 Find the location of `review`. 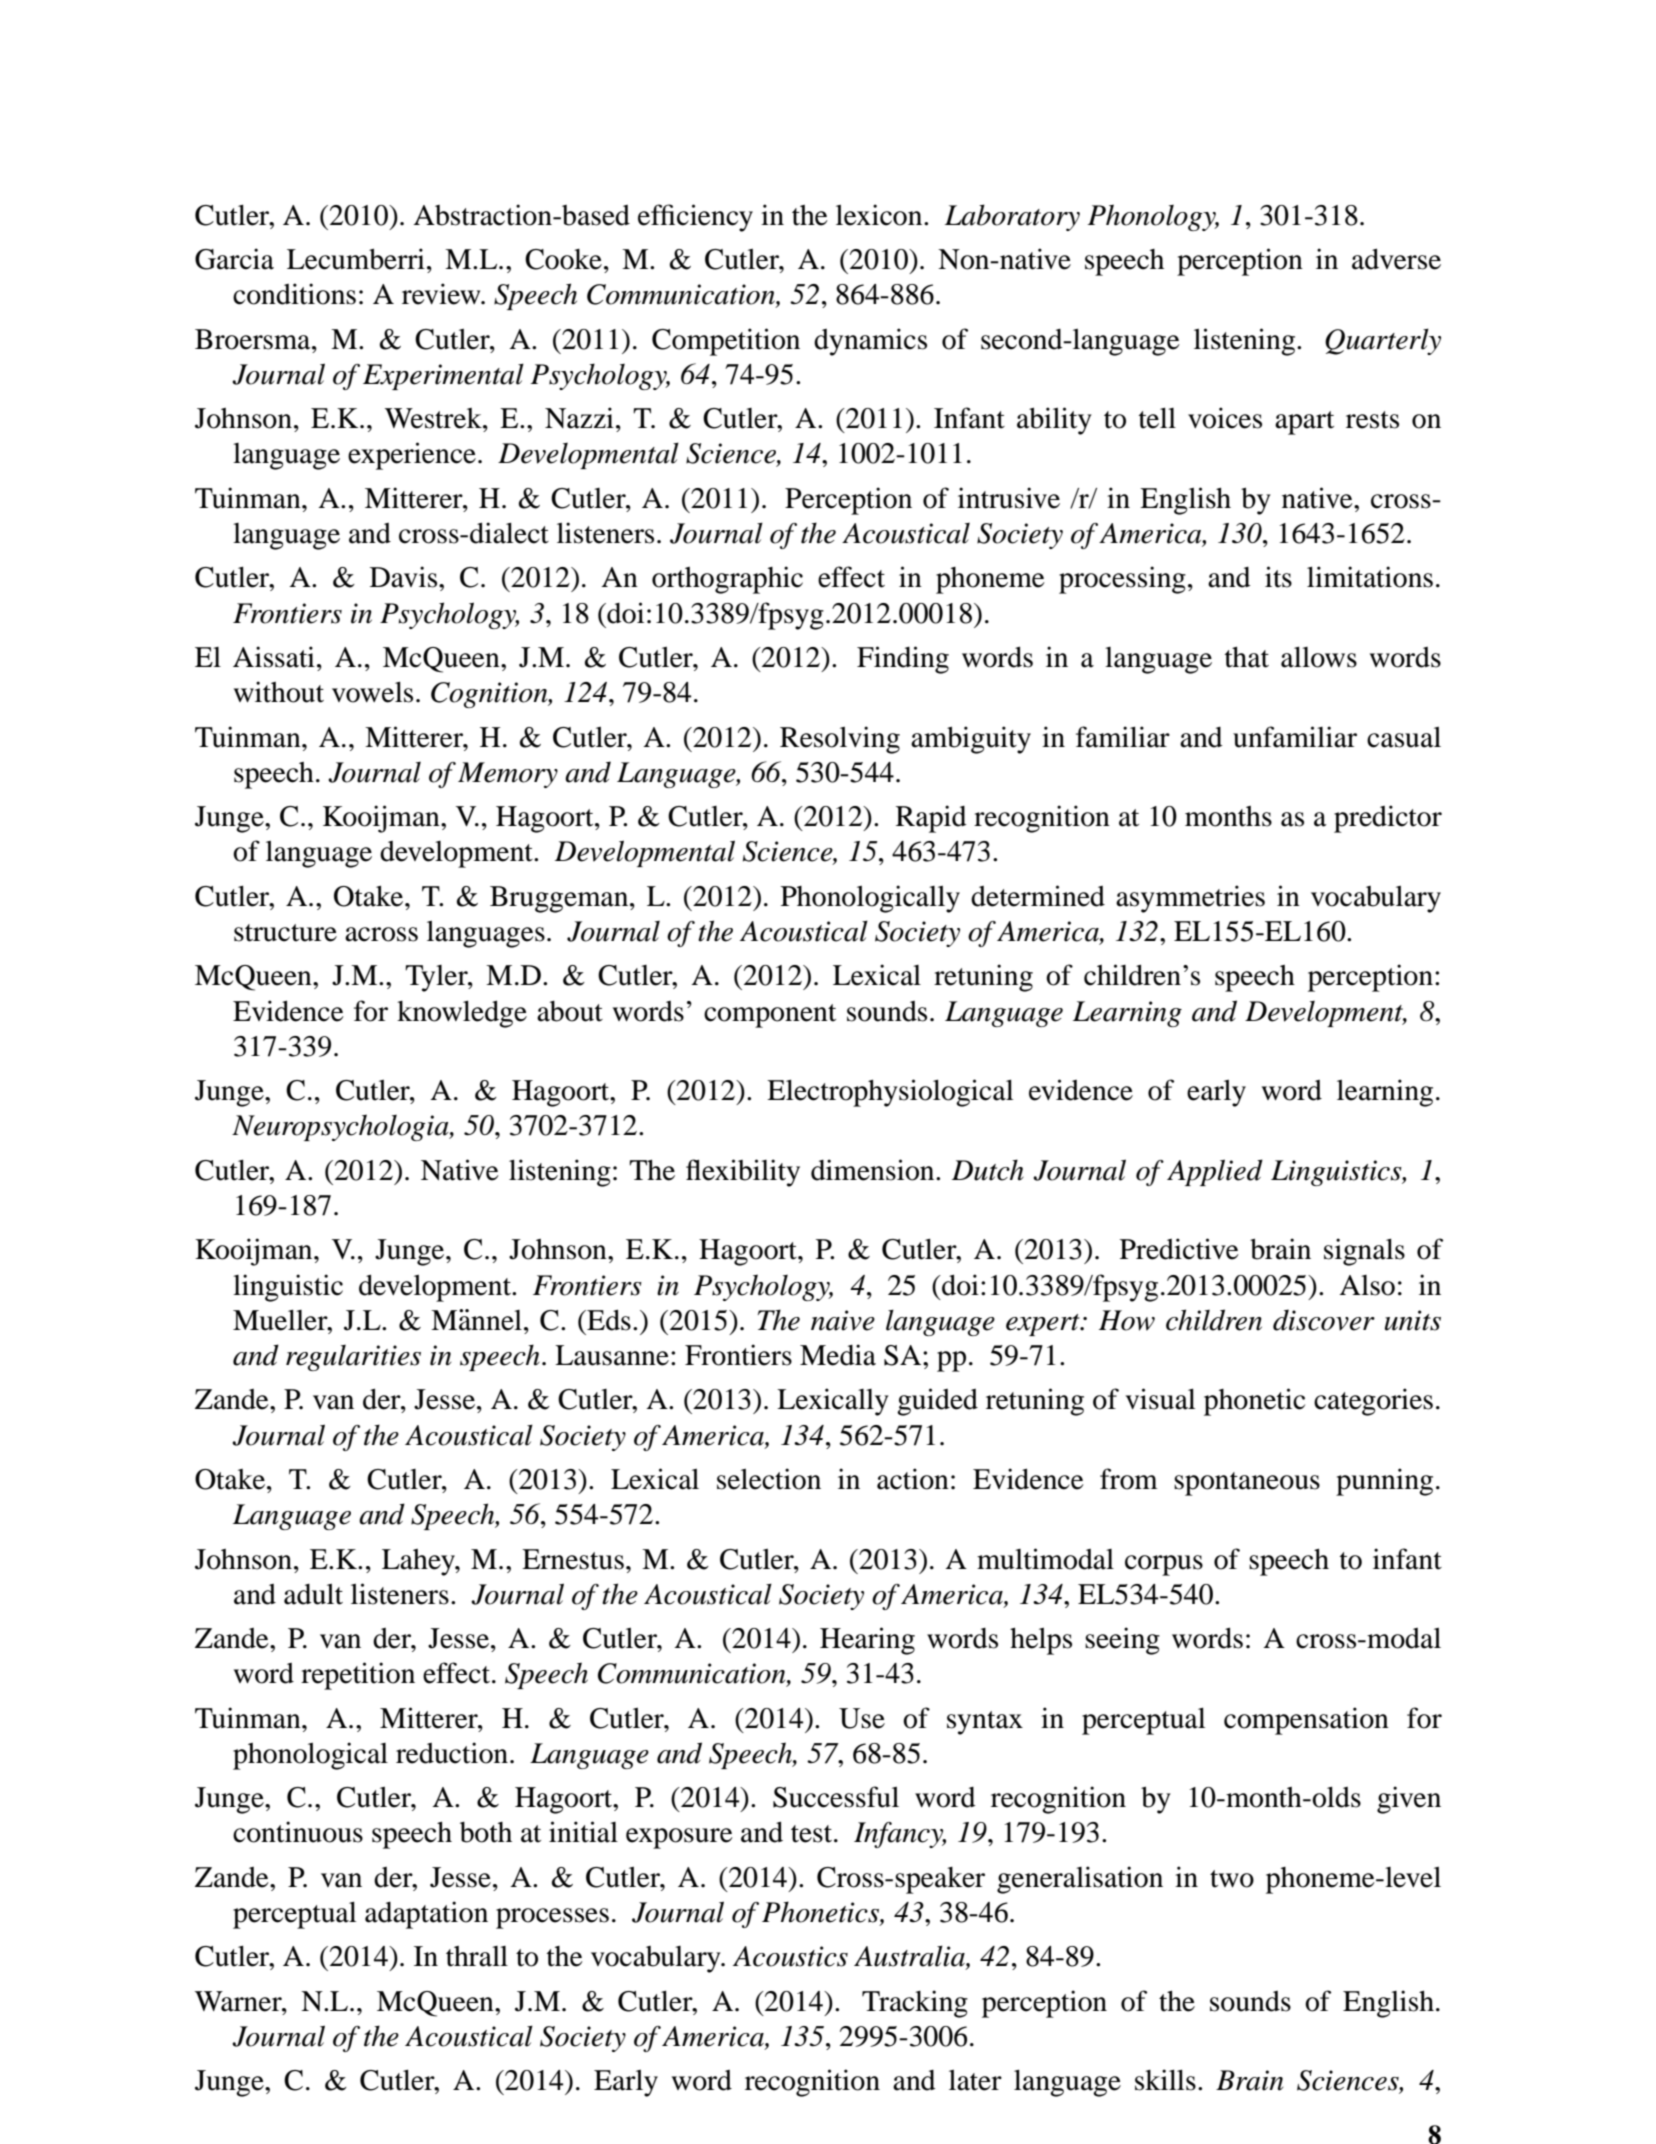

review is located at coordinates (442, 294).
